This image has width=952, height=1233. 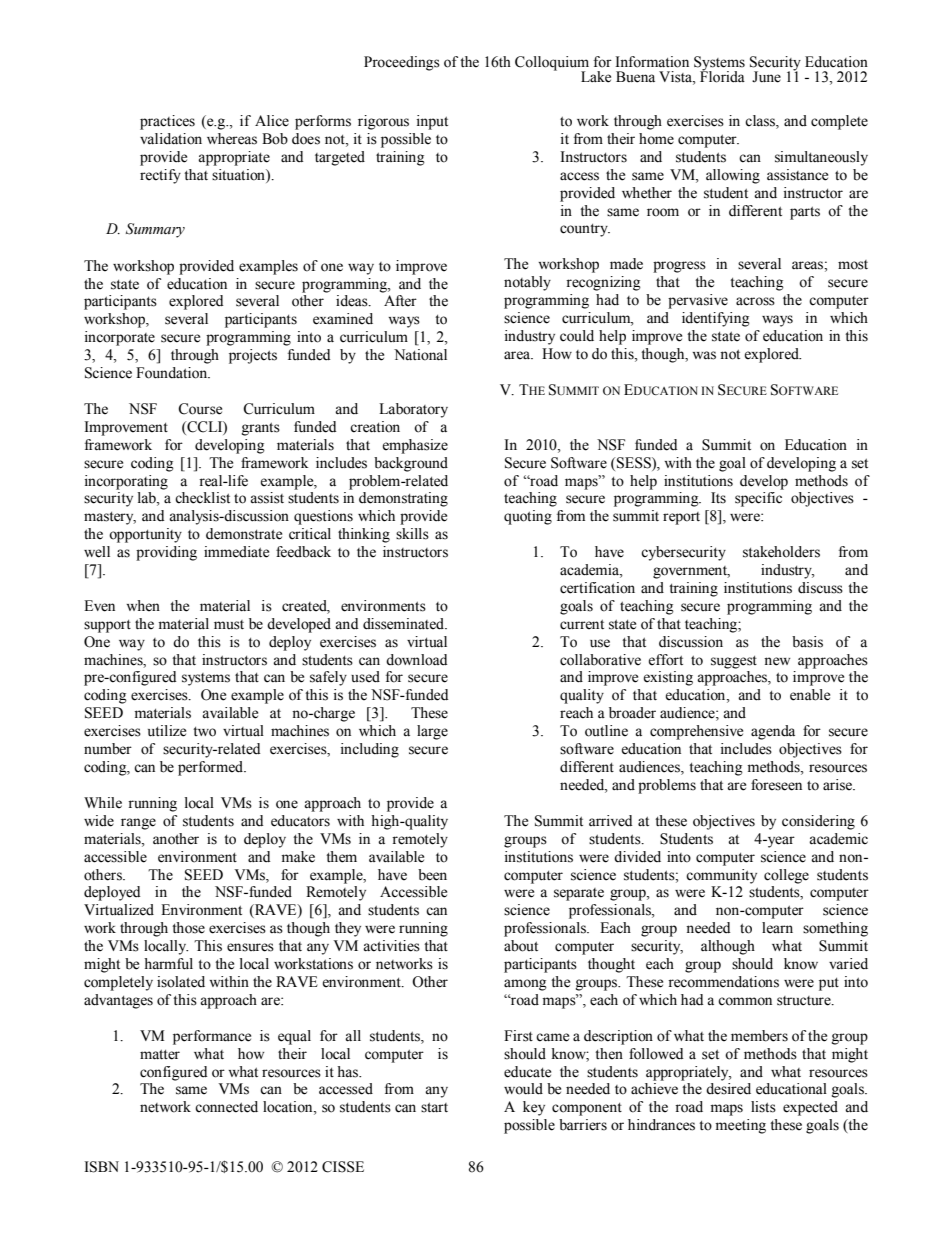 What do you see at coordinates (766, 77) in the image?
I see `June` at bounding box center [766, 77].
